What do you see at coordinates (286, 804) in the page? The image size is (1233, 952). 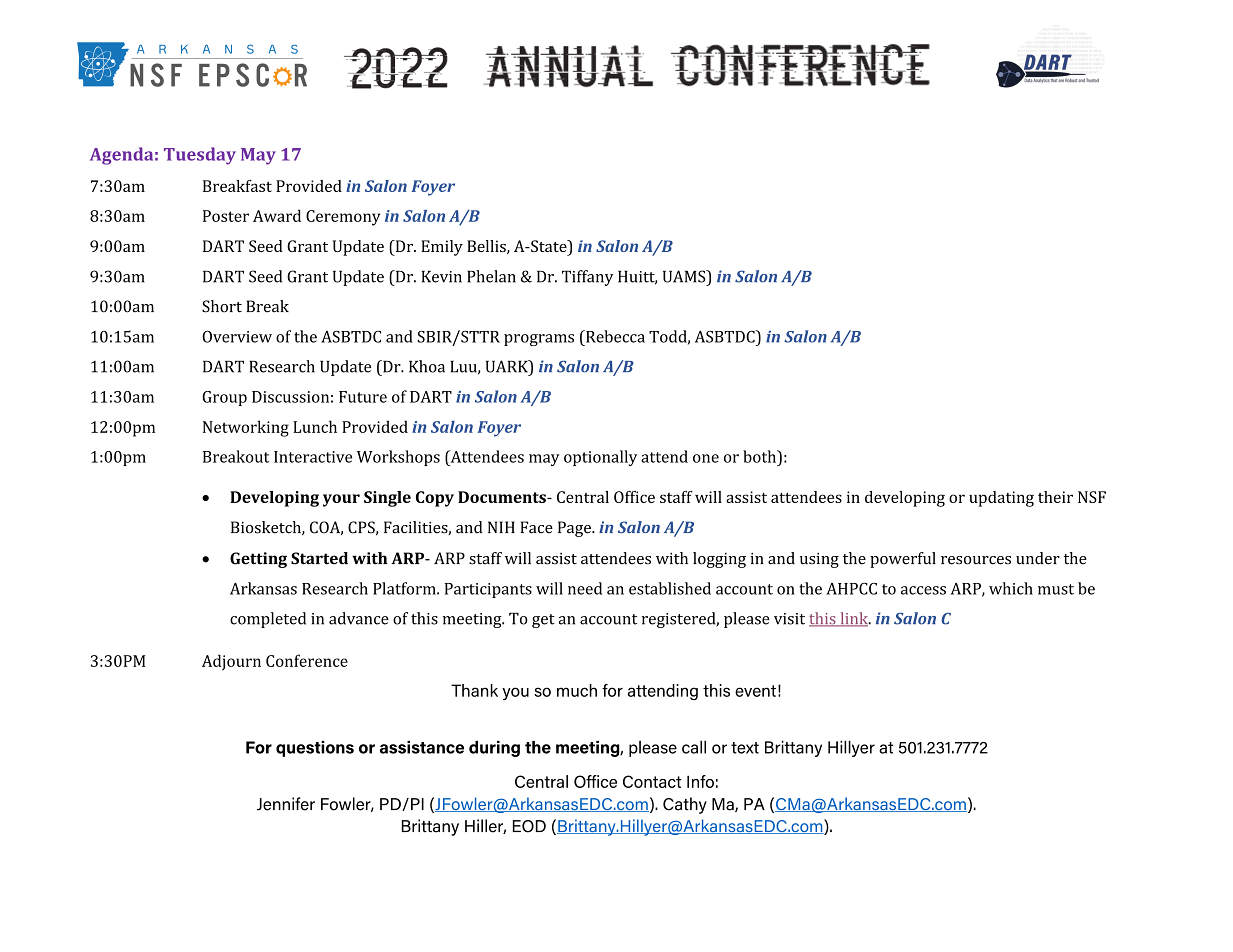 I see `Jennifer` at bounding box center [286, 804].
